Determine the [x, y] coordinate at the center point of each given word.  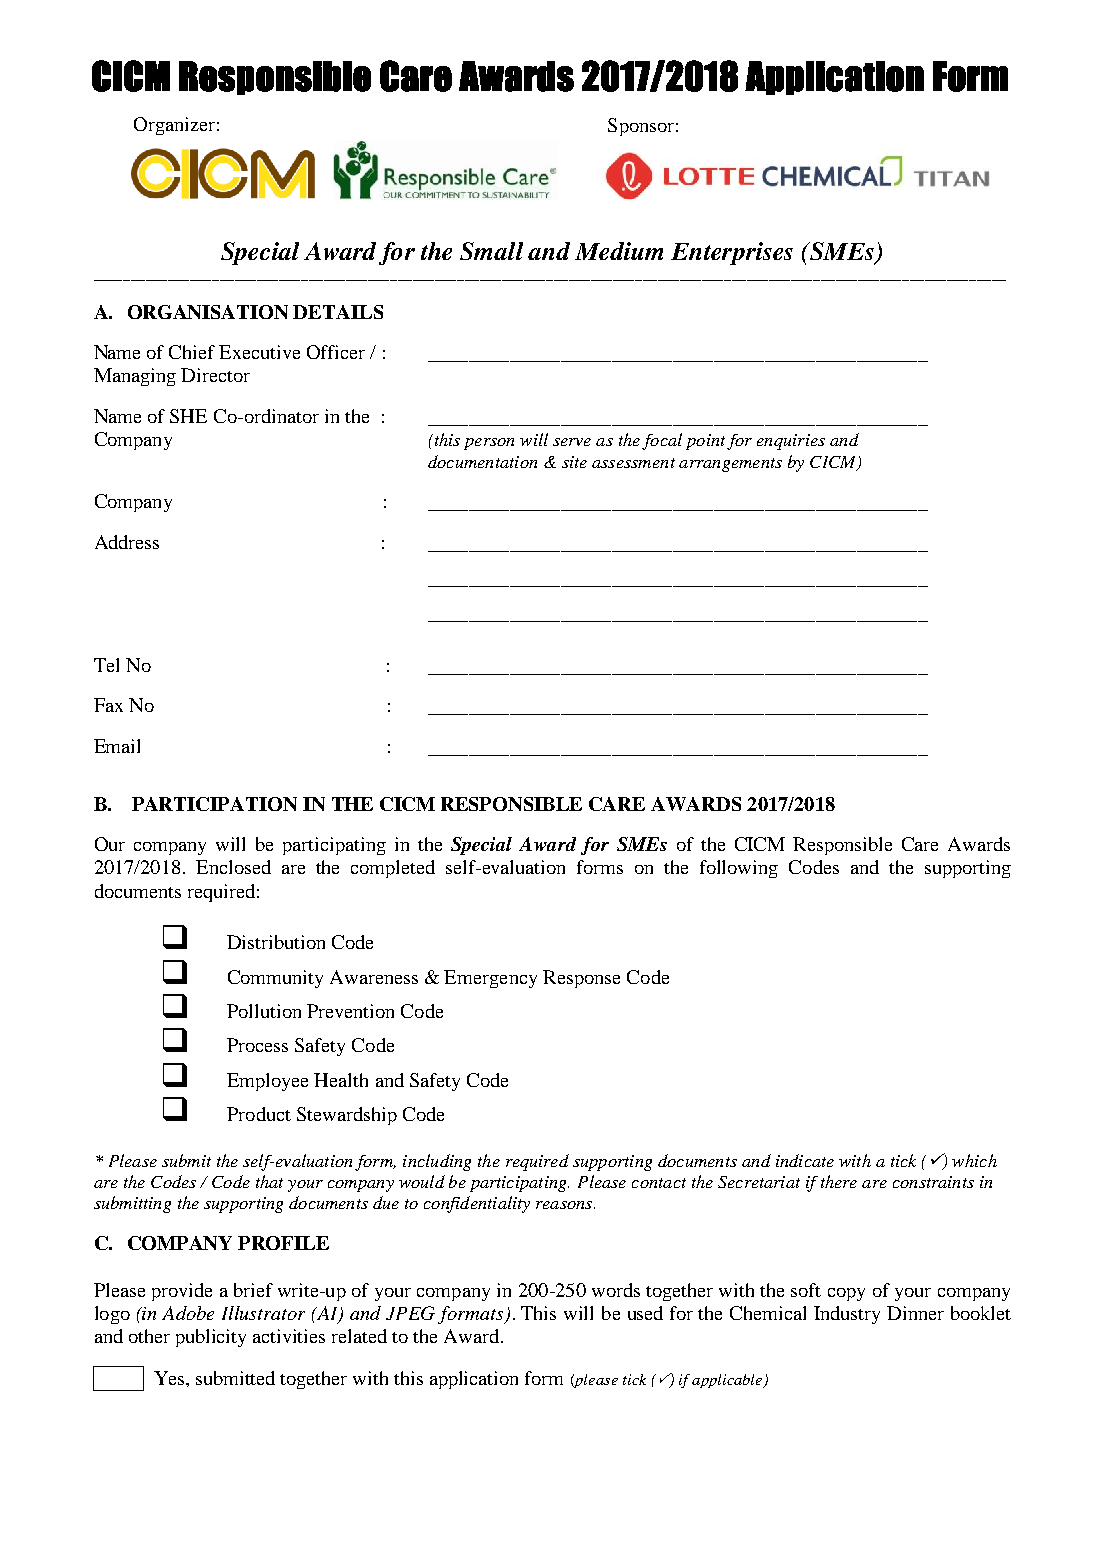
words [616, 1290]
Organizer [174, 126]
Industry [847, 1315]
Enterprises [732, 253]
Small [491, 251]
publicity [211, 1338]
